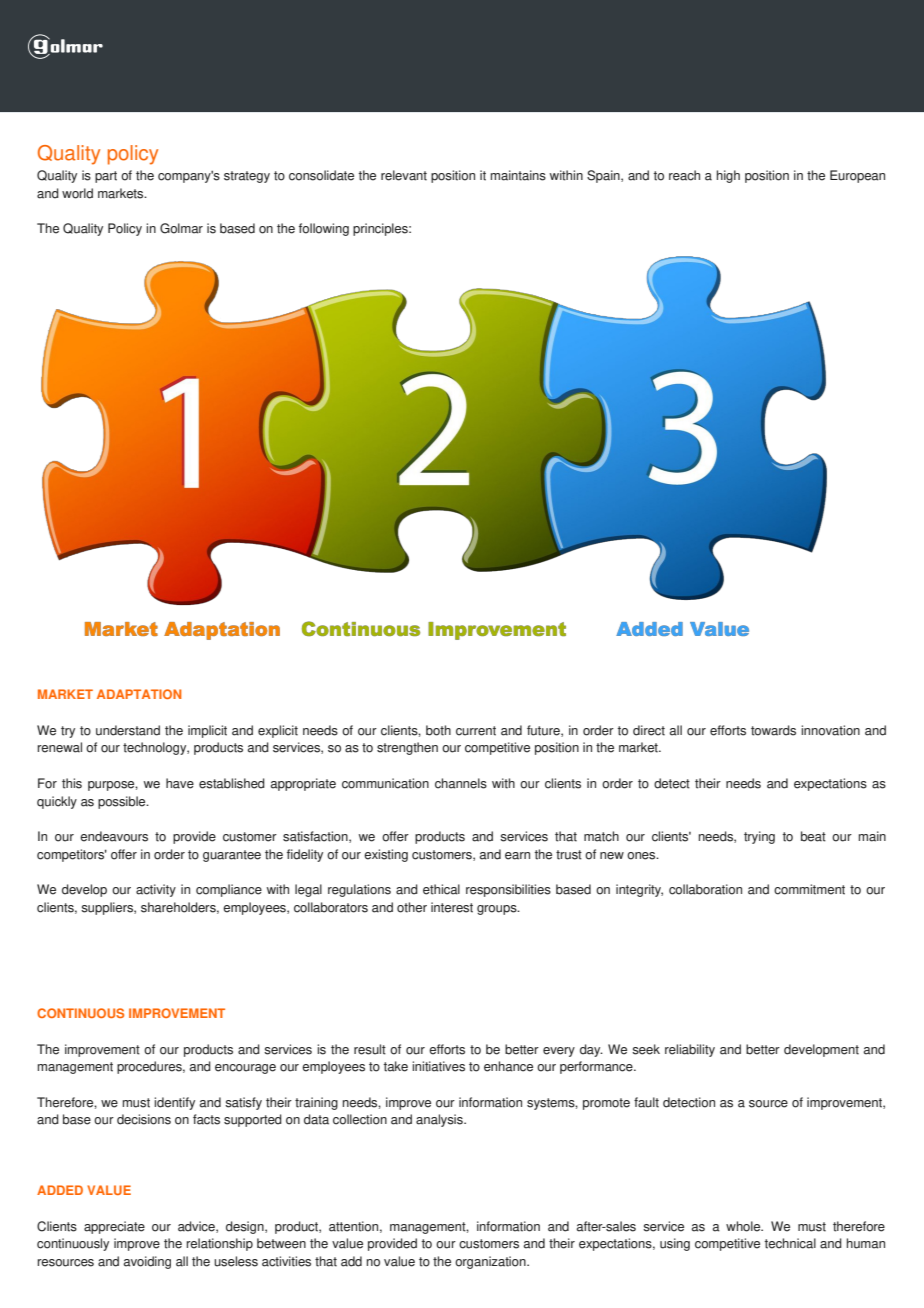  Describe the element at coordinates (773, 730) in the document. I see `towards` at that location.
